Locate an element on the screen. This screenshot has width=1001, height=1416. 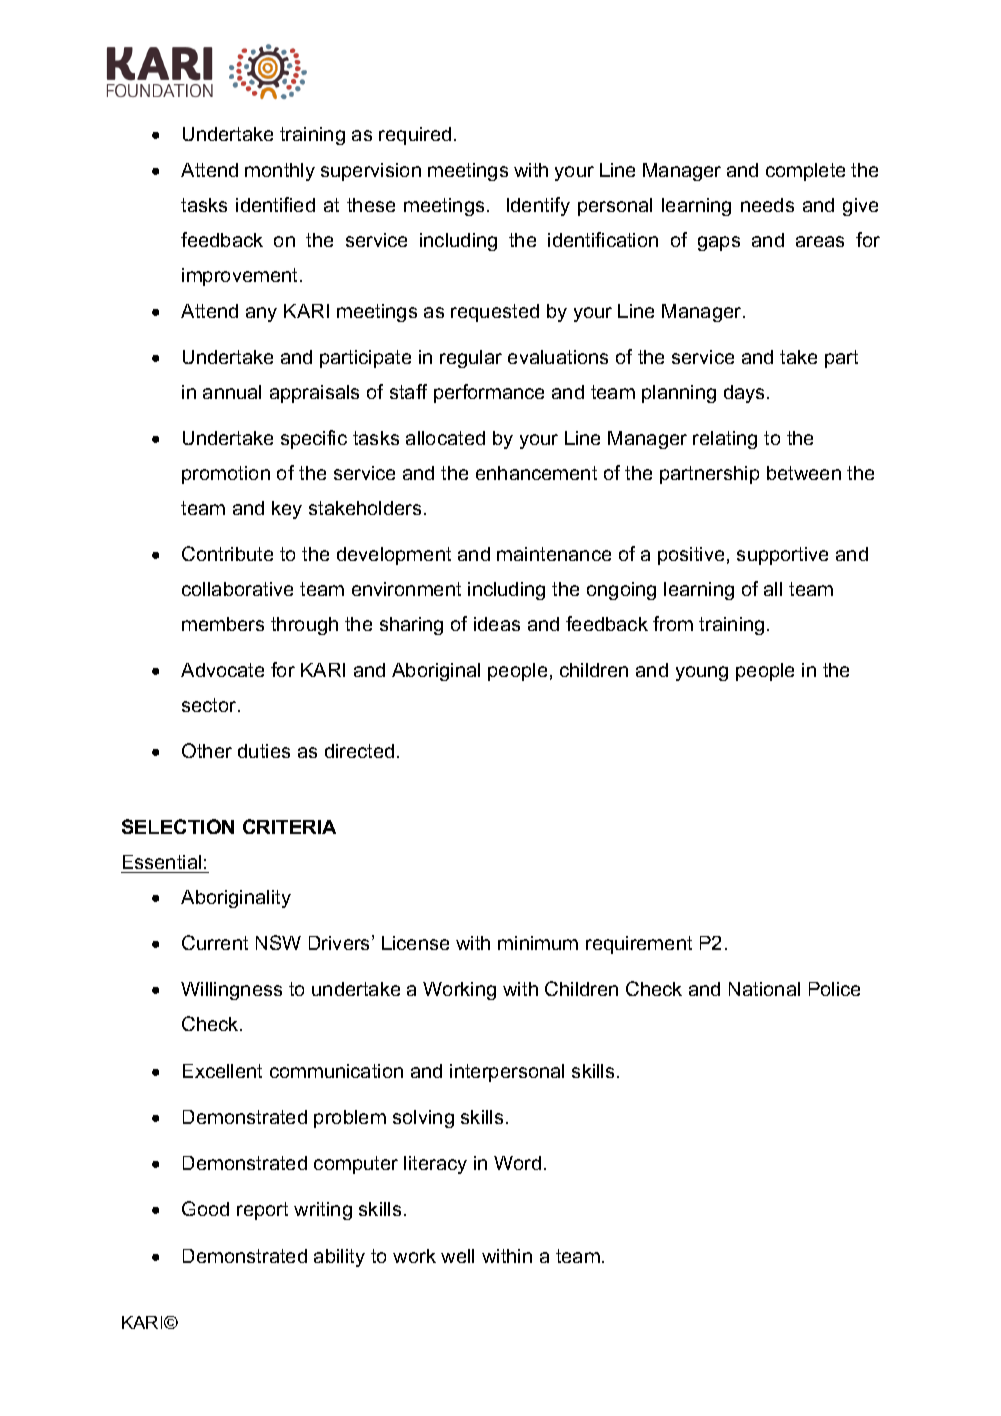
key is located at coordinates (287, 510).
